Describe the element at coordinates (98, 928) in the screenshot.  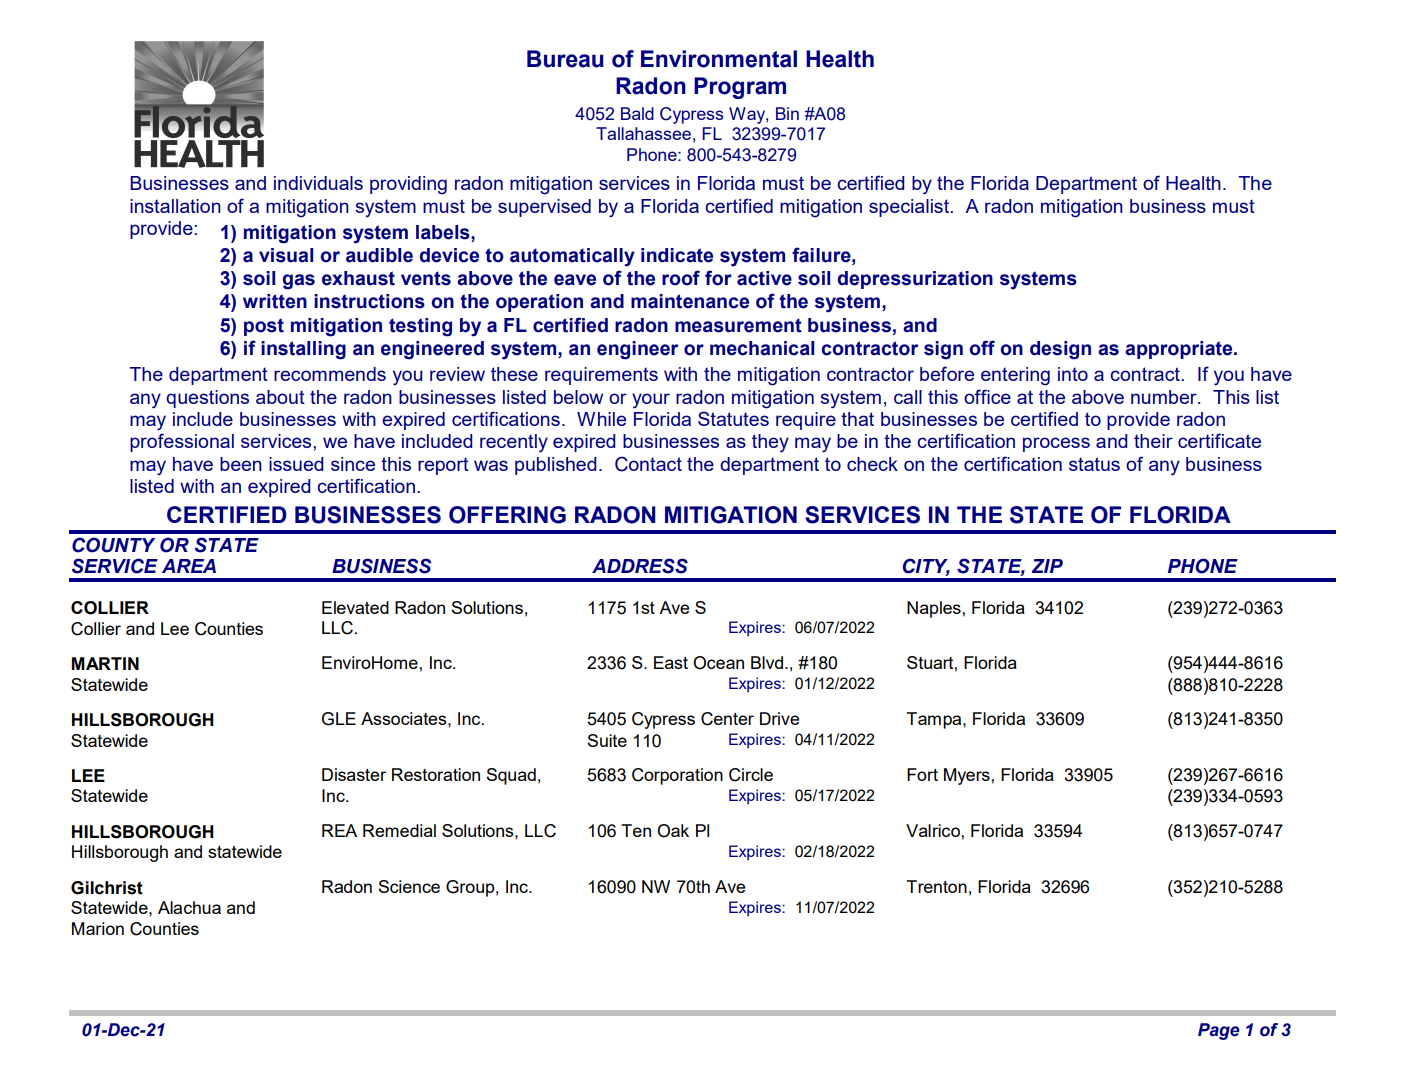
I see `Marion` at that location.
